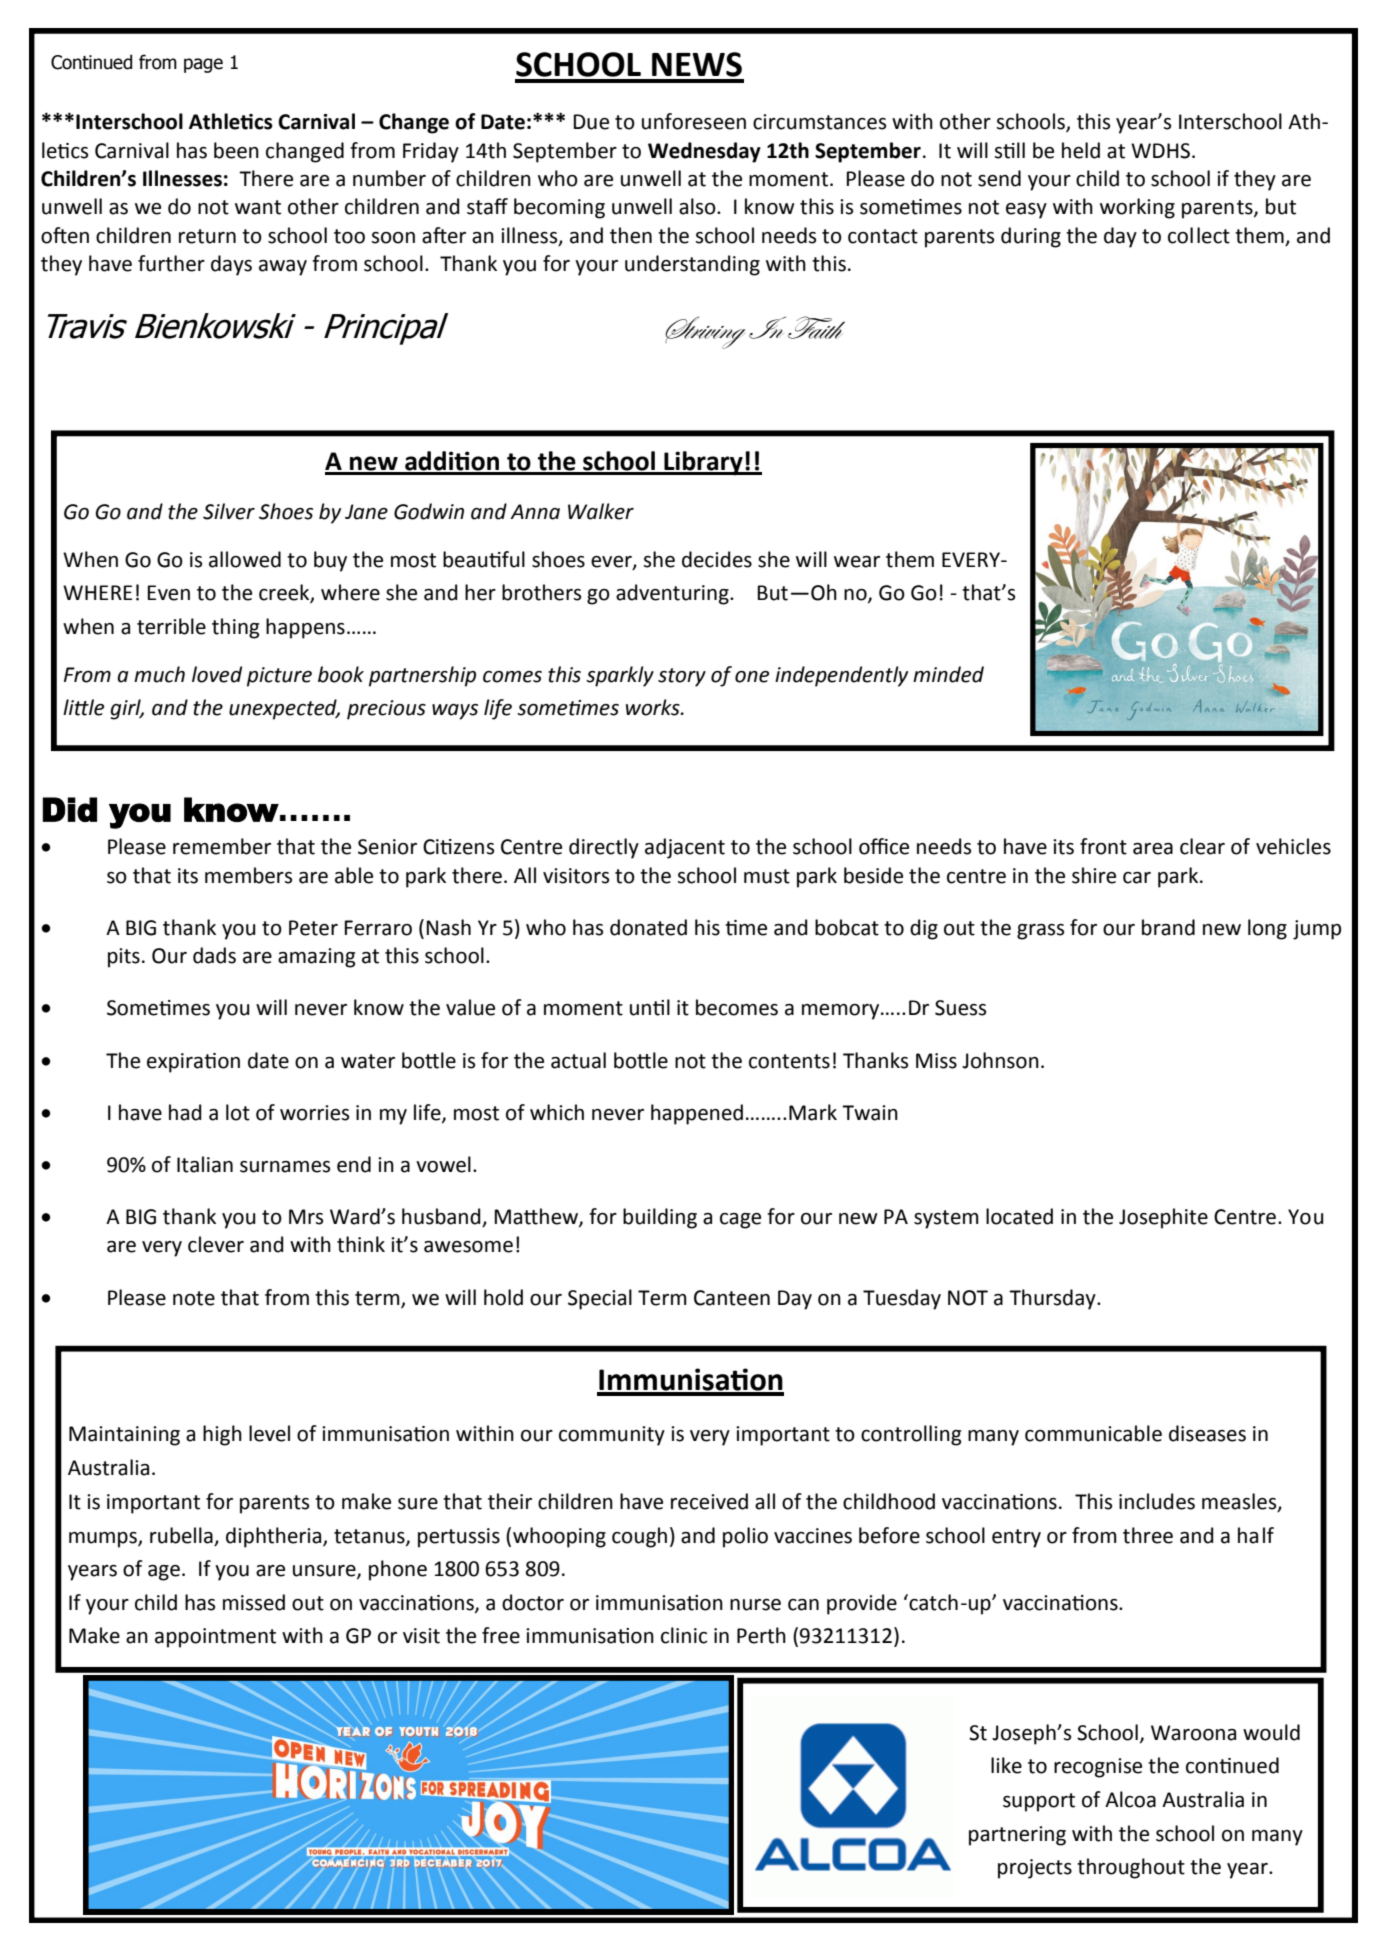 Image resolution: width=1378 pixels, height=1949 pixels. What do you see at coordinates (236, 150) in the screenshot?
I see `been` at bounding box center [236, 150].
